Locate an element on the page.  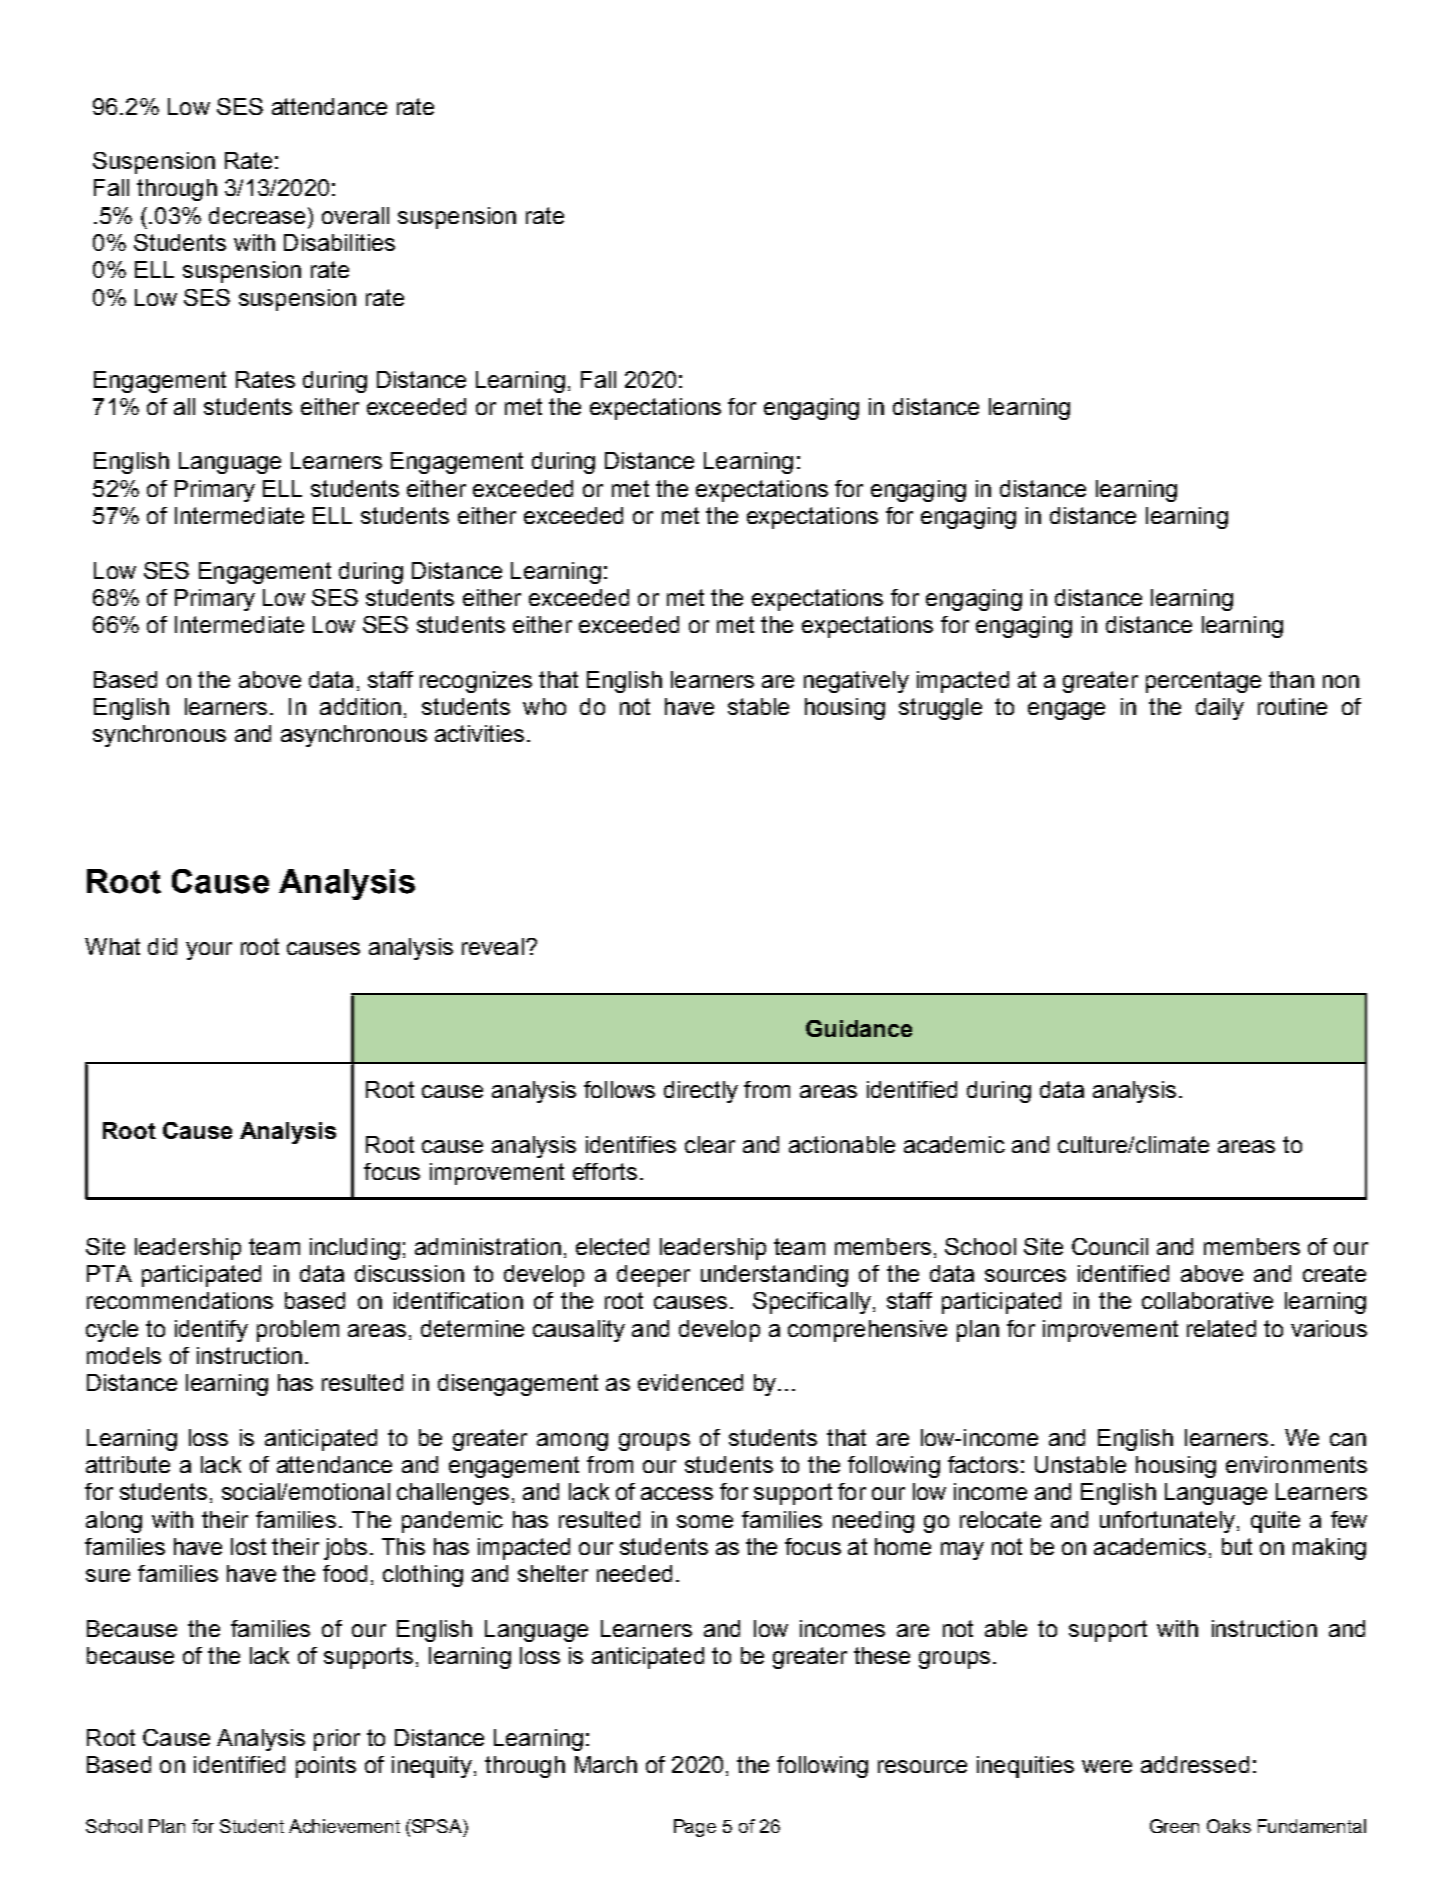
Guidance is located at coordinates (859, 1028).
